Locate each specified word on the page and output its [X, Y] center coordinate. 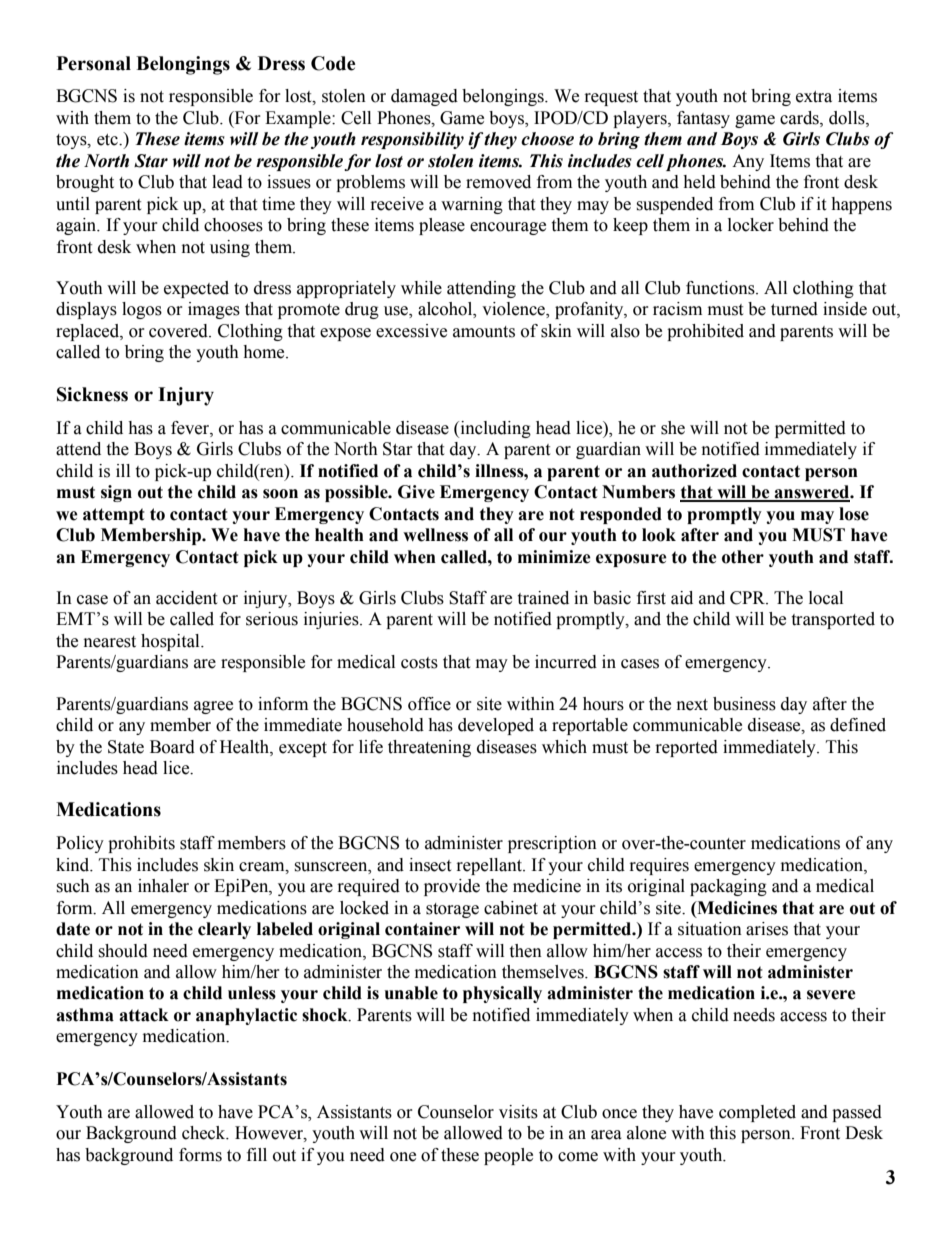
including [494, 429]
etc [108, 140]
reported [687, 748]
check [205, 1133]
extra [814, 97]
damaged [424, 97]
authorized [694, 471]
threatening [429, 748]
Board [172, 747]
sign [116, 493]
